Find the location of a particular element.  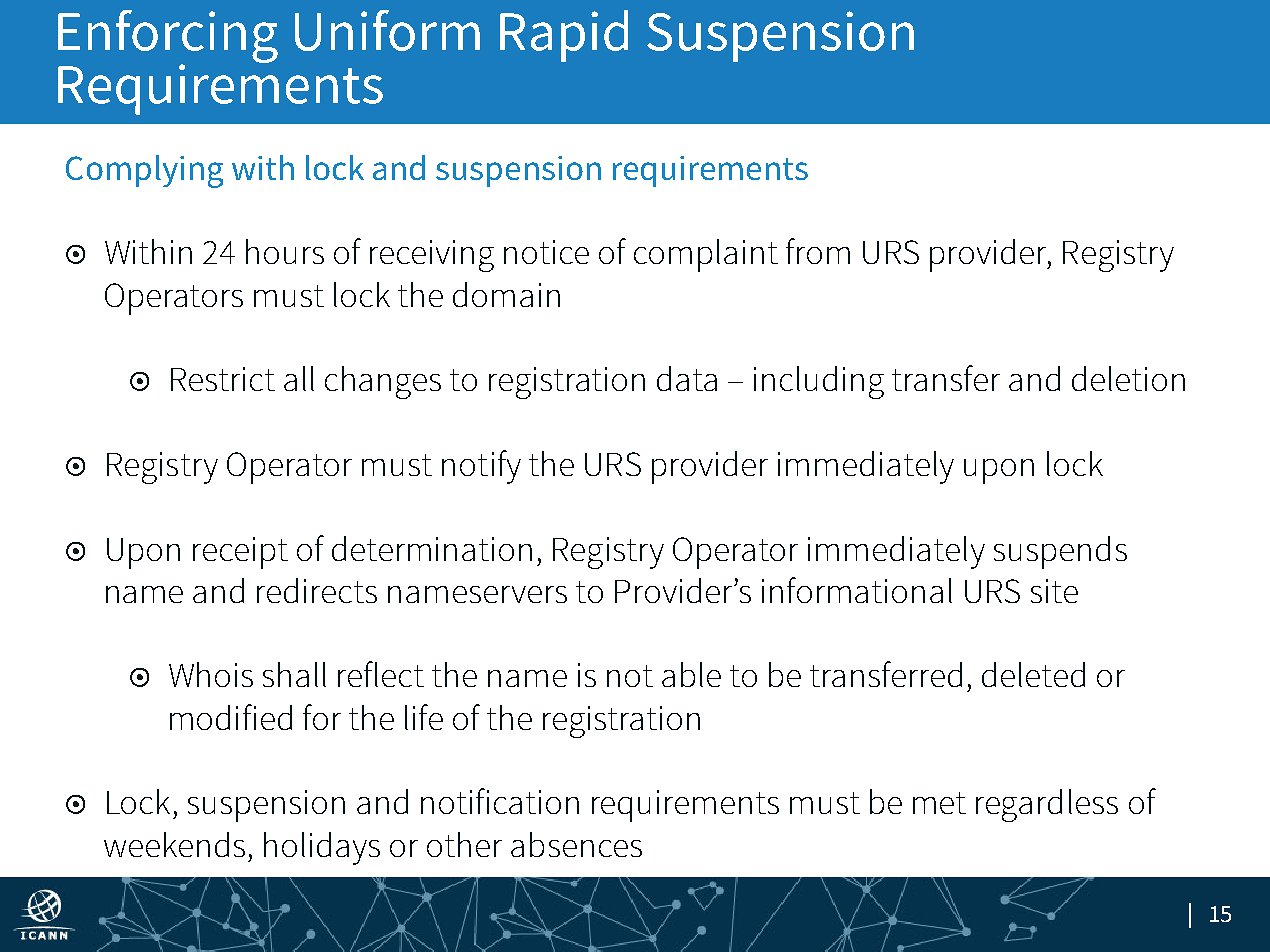

hours is located at coordinates (285, 251).
